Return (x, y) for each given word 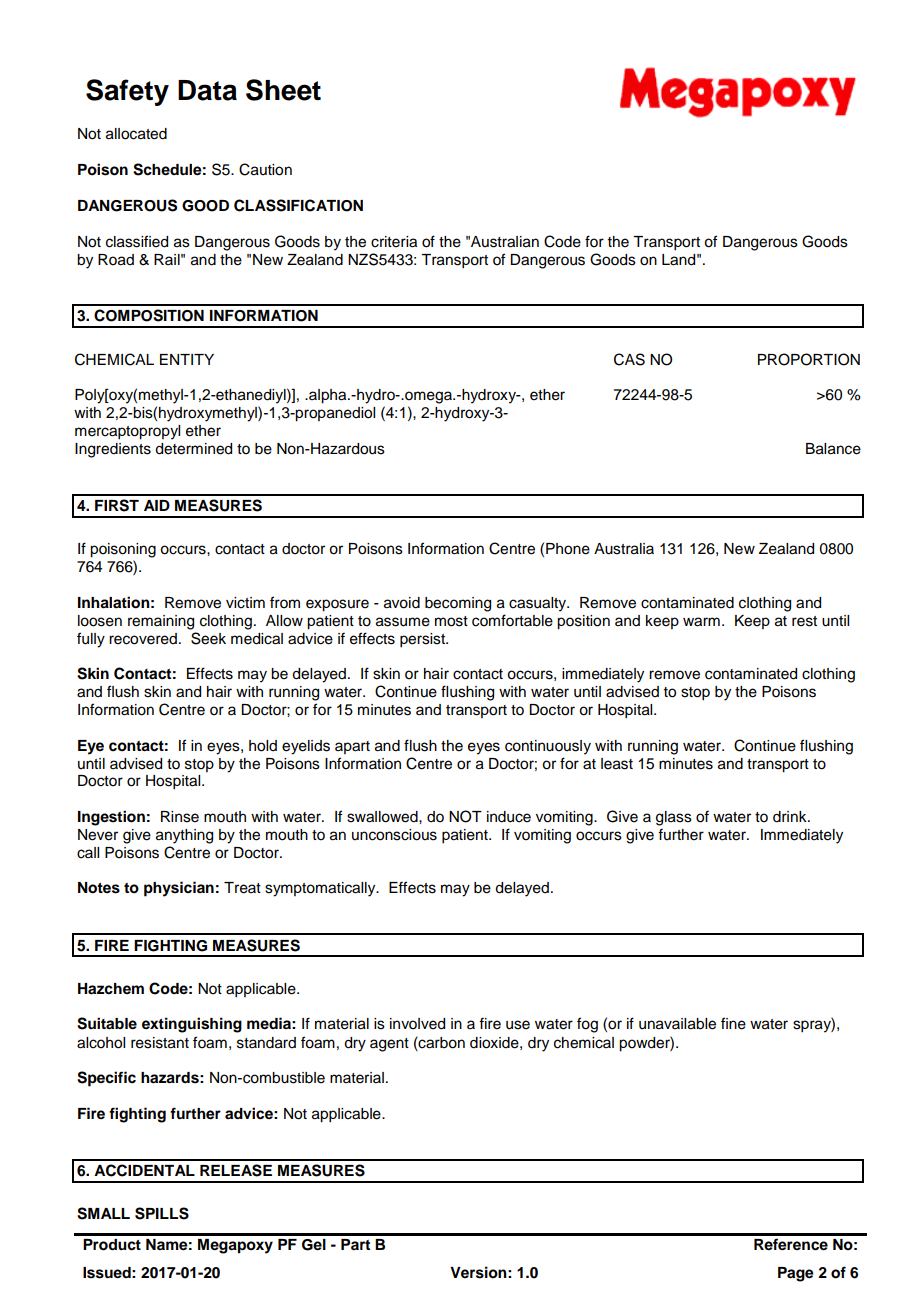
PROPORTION (809, 359)
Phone (568, 549)
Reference (791, 1244)
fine (733, 1023)
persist (423, 640)
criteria (394, 242)
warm (701, 622)
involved (417, 1024)
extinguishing (192, 1025)
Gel (314, 1245)
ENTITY (187, 359)
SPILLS (162, 1213)
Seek (208, 638)
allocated (136, 134)
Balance (833, 449)
